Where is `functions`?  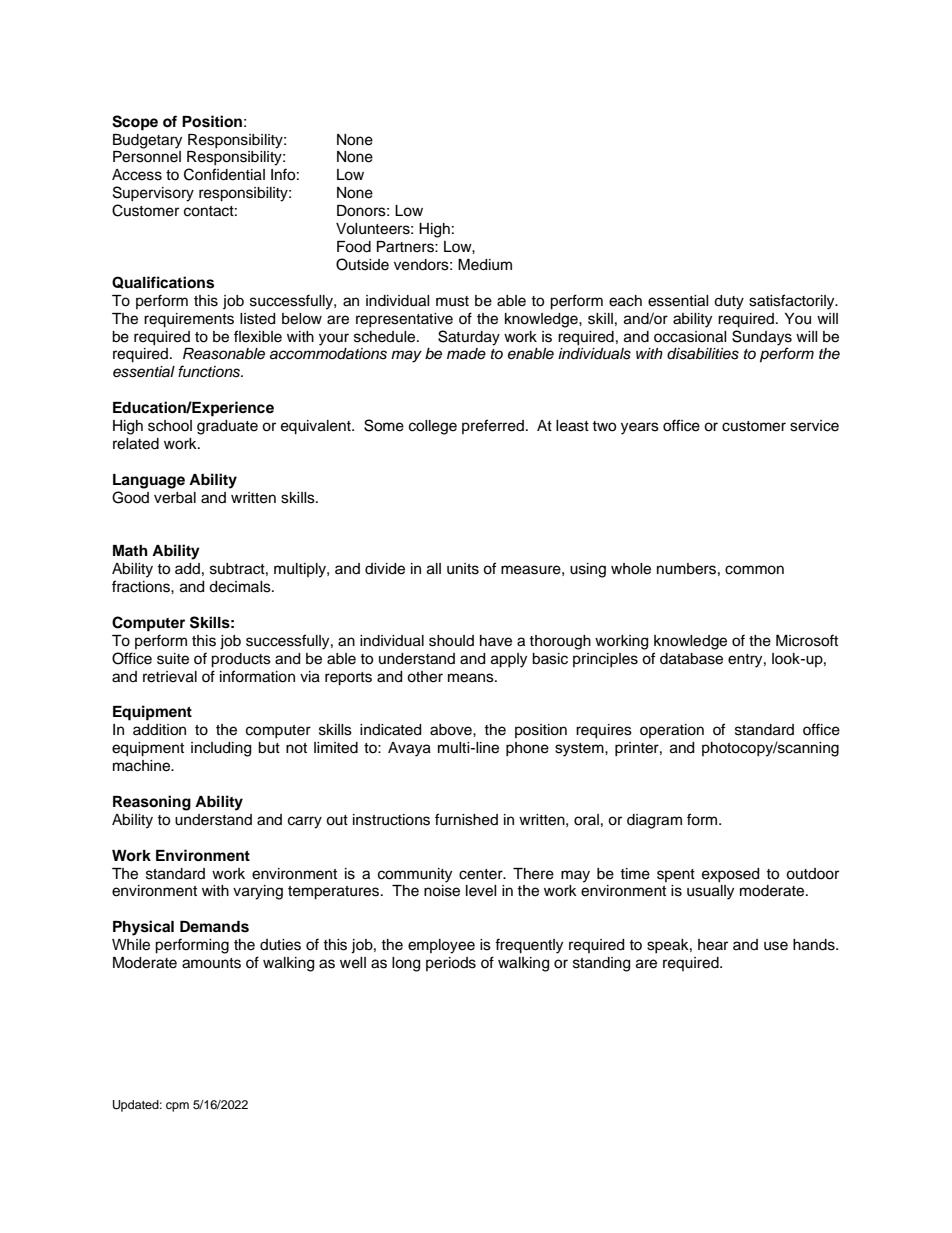 functions is located at coordinates (210, 371).
